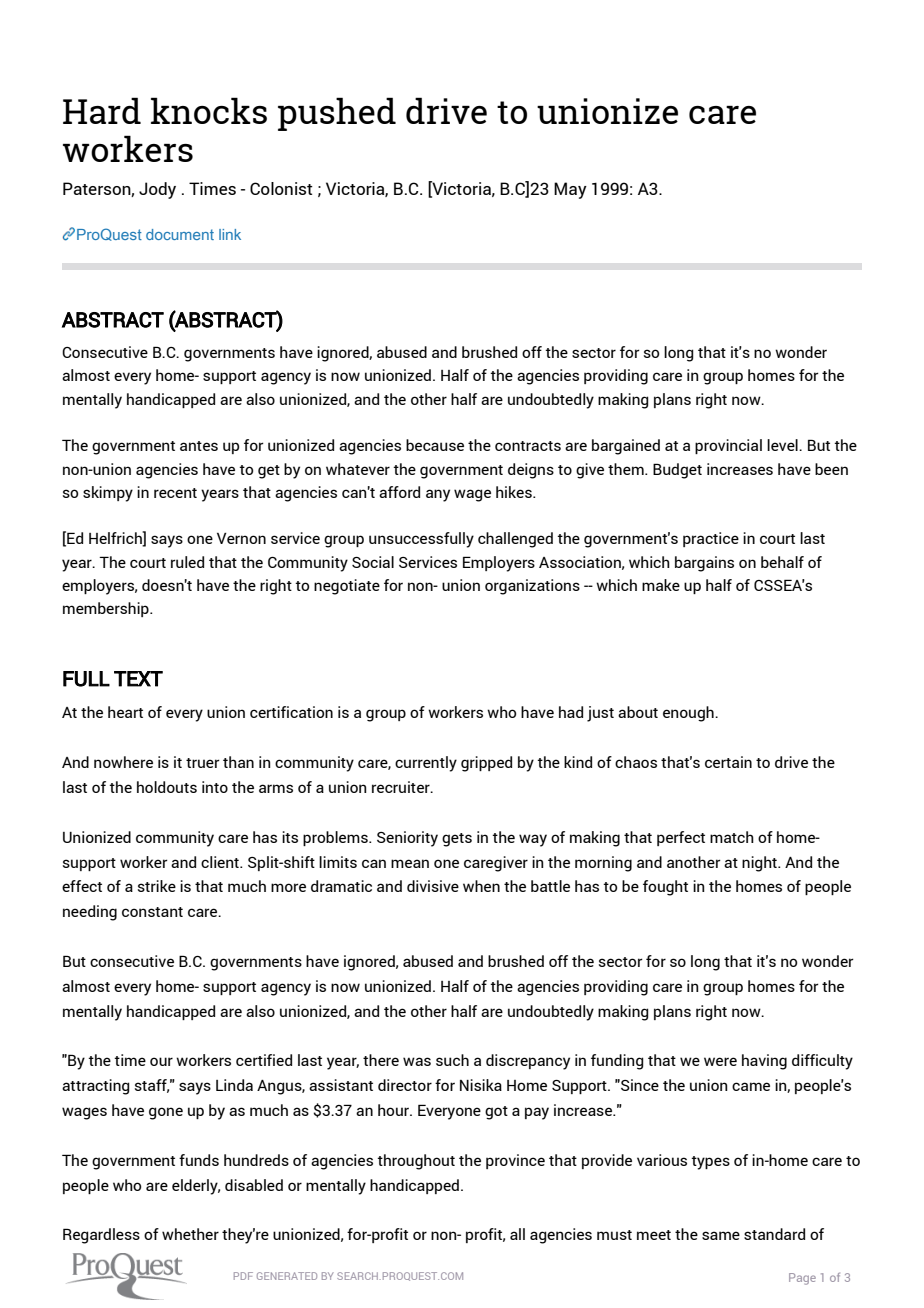 The width and height of the page is (924, 1308). Describe the element at coordinates (337, 114) in the page. I see `pushed` at that location.
